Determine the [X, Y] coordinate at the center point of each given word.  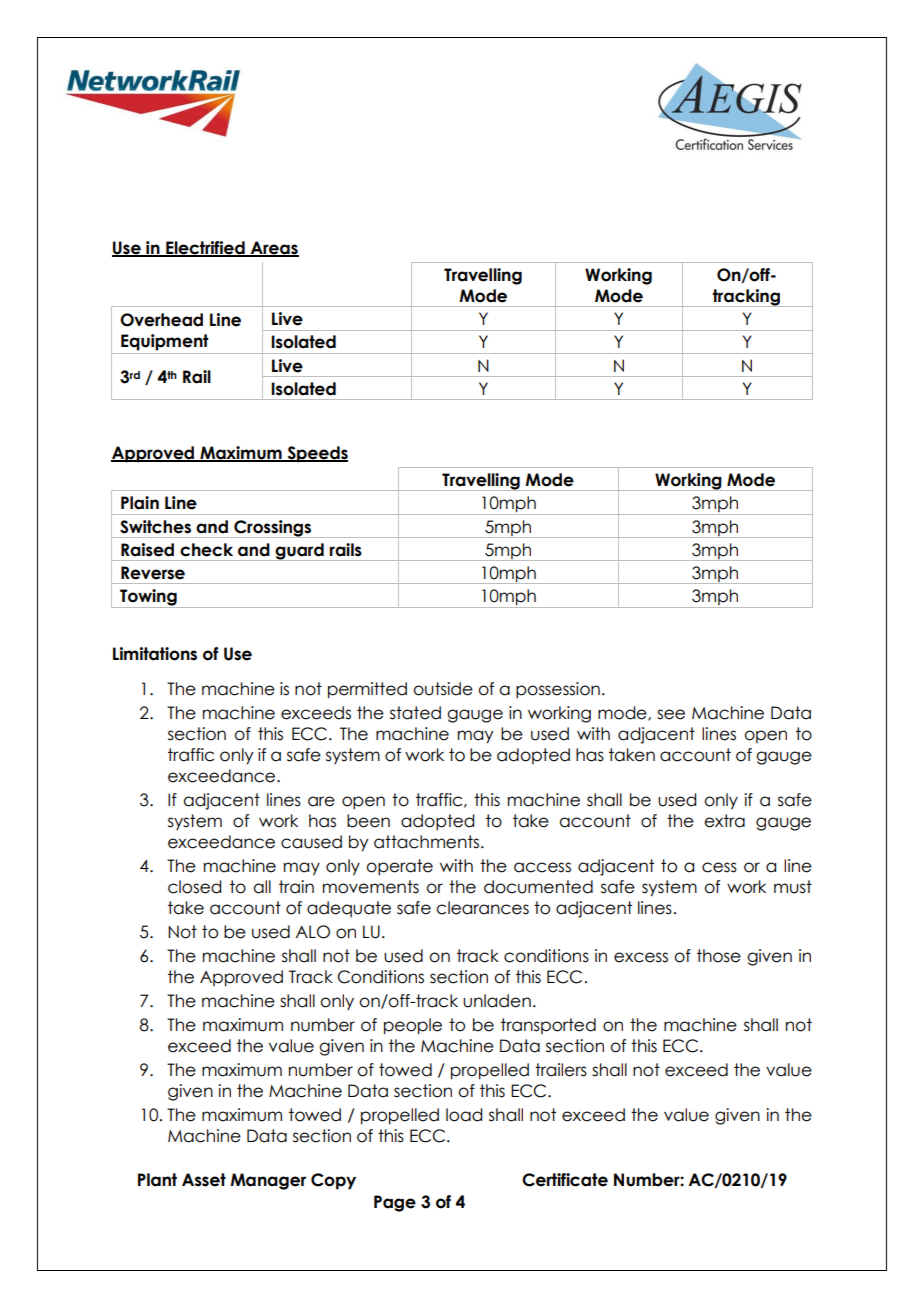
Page [395, 1203]
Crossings [272, 529]
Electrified [205, 248]
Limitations [155, 654]
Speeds [316, 454]
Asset [204, 1180]
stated [415, 713]
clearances [482, 908]
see [671, 714]
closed [194, 887]
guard [299, 552]
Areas [273, 248]
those [719, 956]
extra [724, 821]
